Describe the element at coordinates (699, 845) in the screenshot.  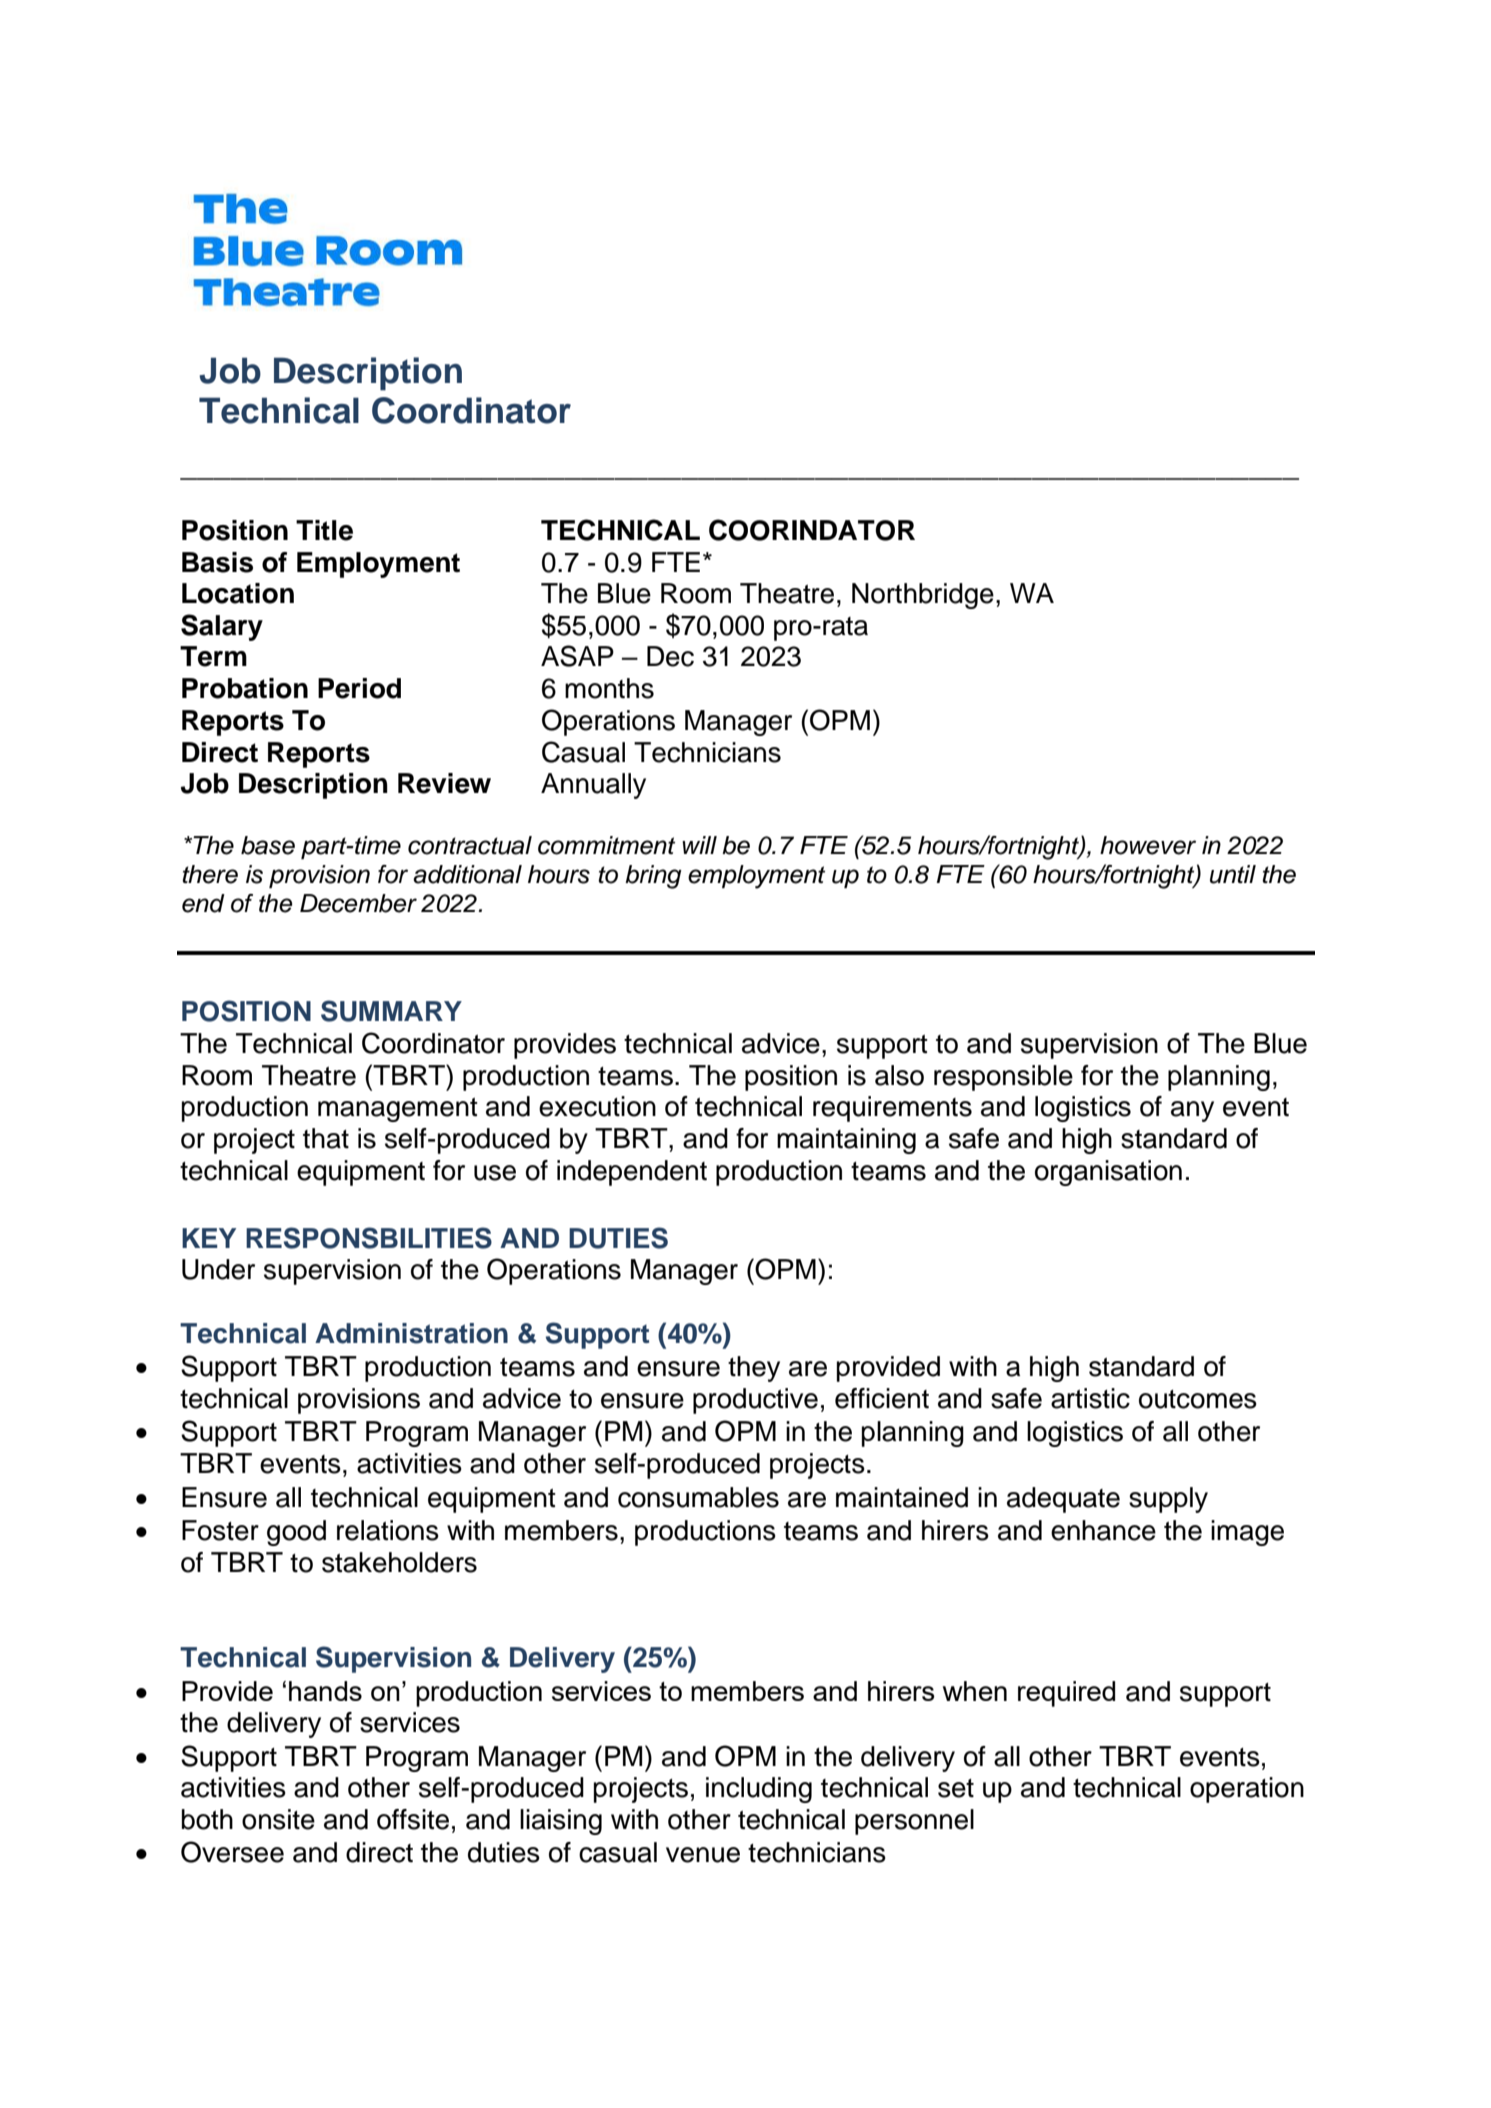
I see `will` at that location.
